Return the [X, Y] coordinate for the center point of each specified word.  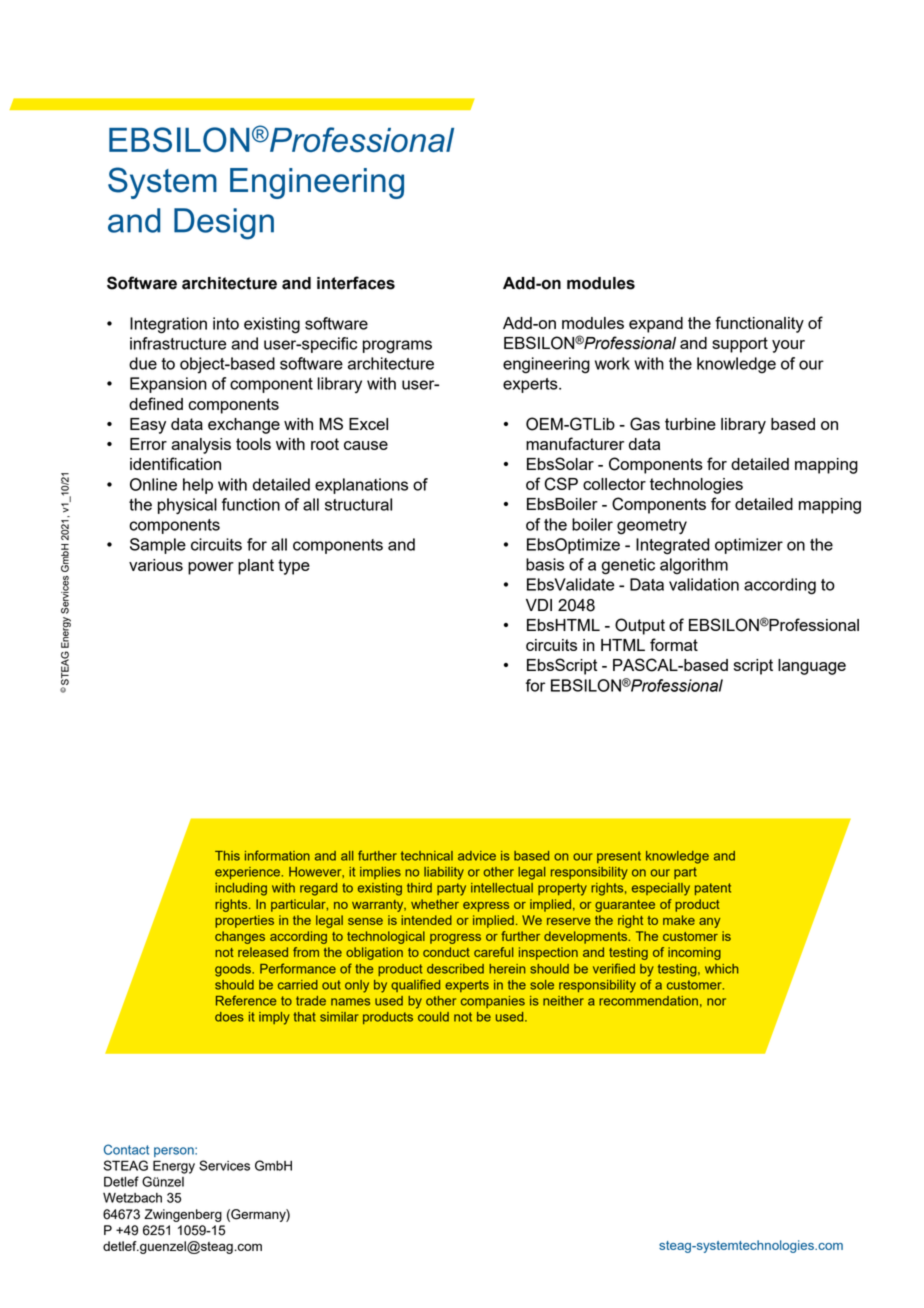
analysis [201, 446]
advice [477, 856]
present [619, 857]
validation [704, 584]
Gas [645, 424]
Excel [368, 424]
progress [455, 939]
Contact [126, 1149]
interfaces [356, 283]
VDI [539, 605]
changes [240, 937]
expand [656, 325]
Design [224, 224]
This [227, 856]
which [722, 969]
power [211, 568]
